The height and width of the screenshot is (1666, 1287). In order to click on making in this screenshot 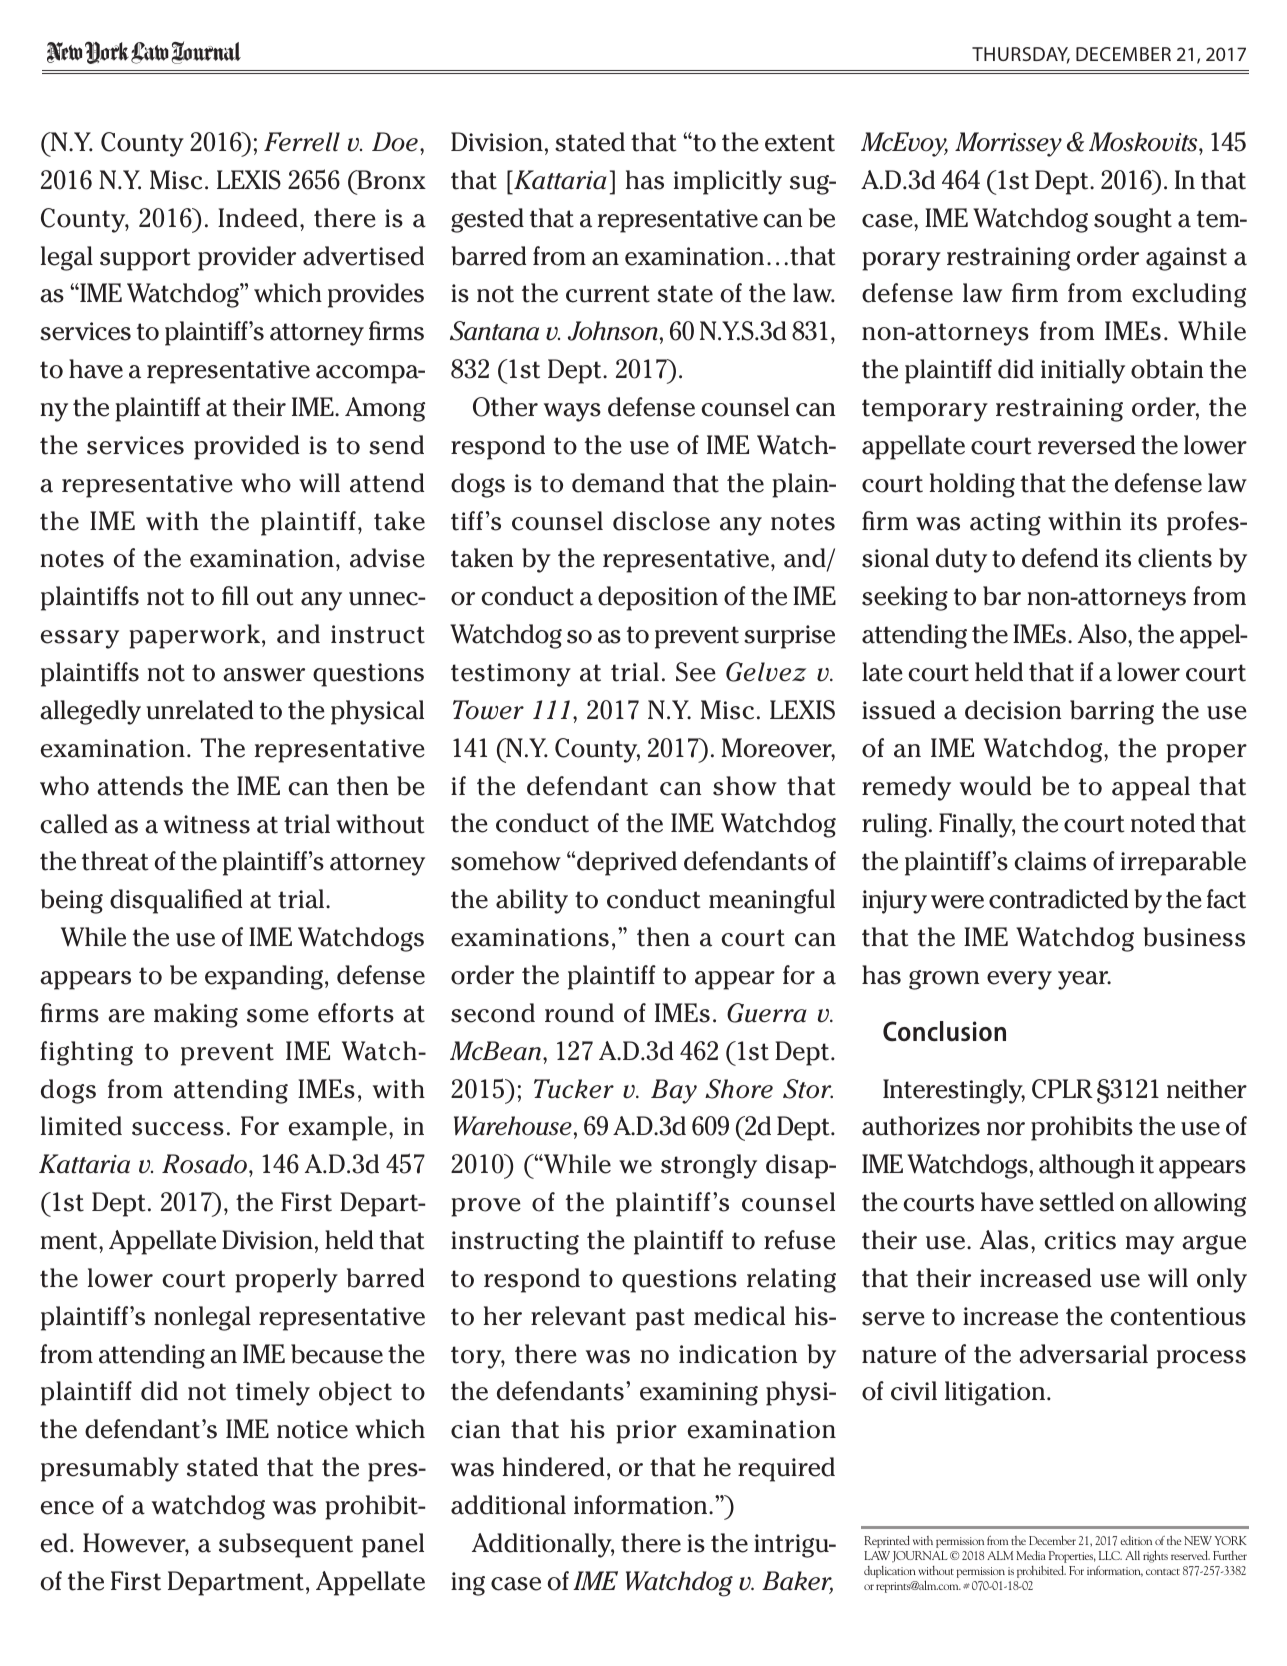, I will do `click(196, 1015)`.
